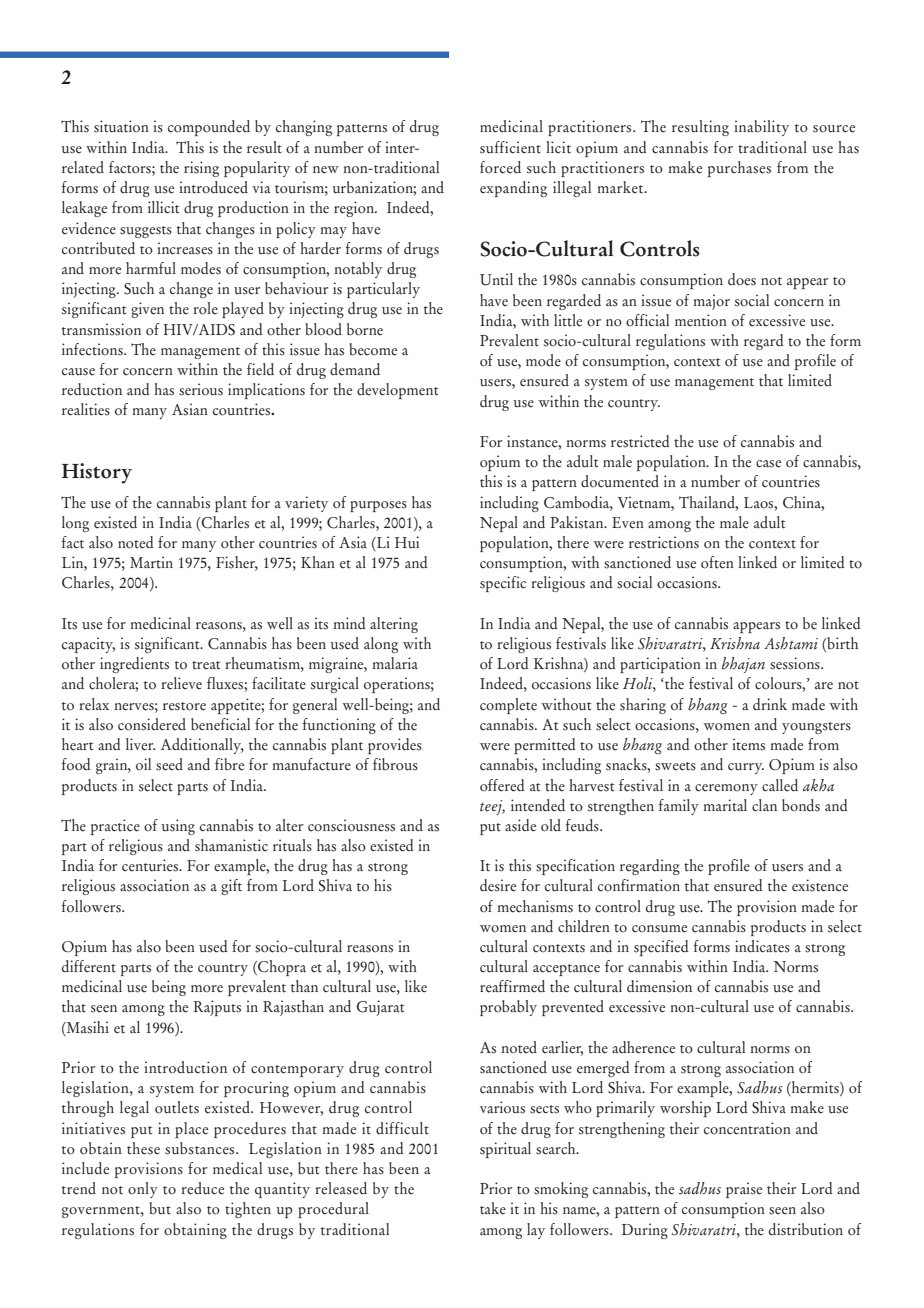 The image size is (924, 1308). Describe the element at coordinates (493, 1208) in the page. I see `take` at that location.
